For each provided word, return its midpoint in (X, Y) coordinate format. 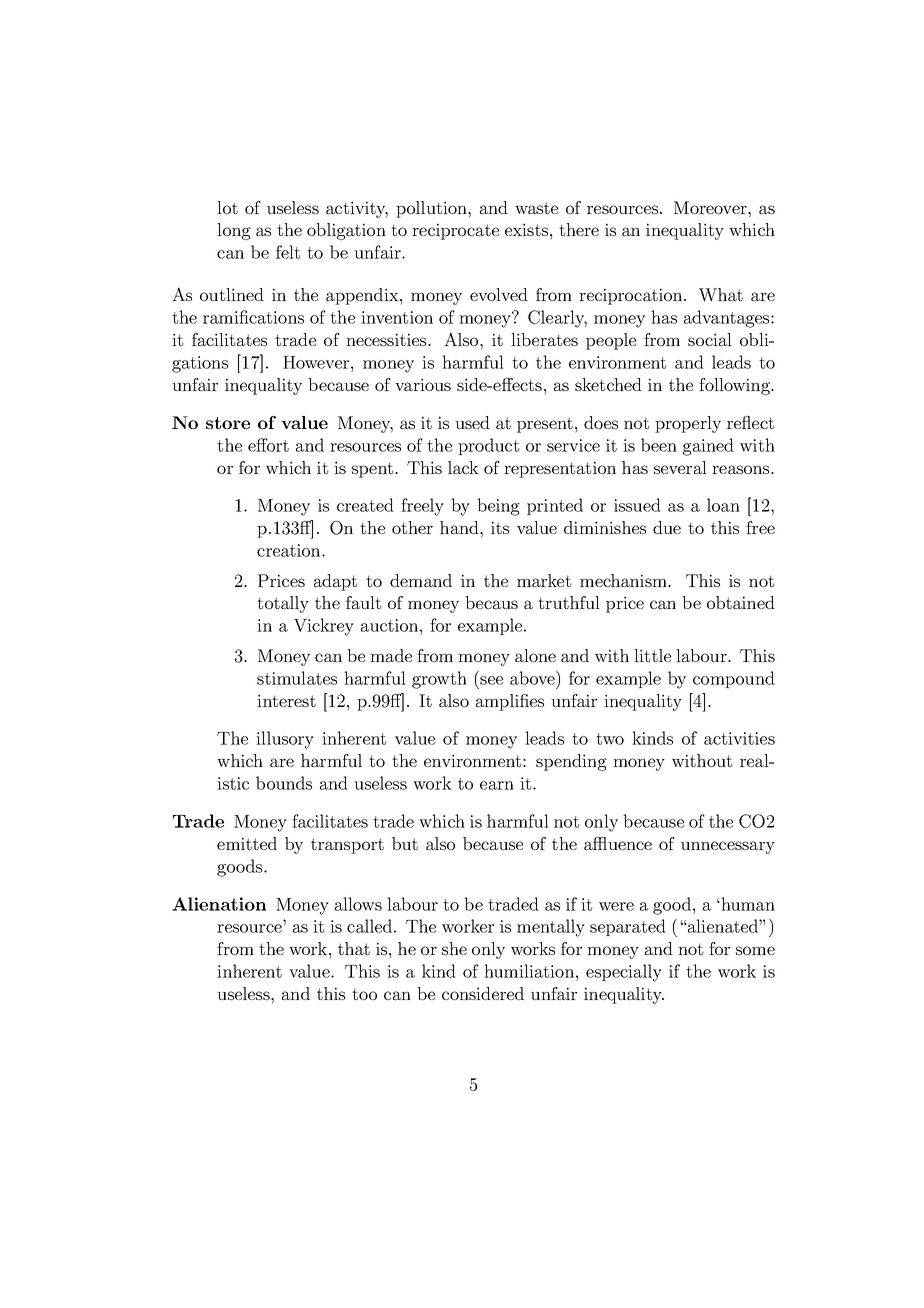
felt (288, 252)
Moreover (711, 207)
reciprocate (455, 231)
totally (283, 604)
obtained (741, 602)
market (544, 580)
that (354, 948)
